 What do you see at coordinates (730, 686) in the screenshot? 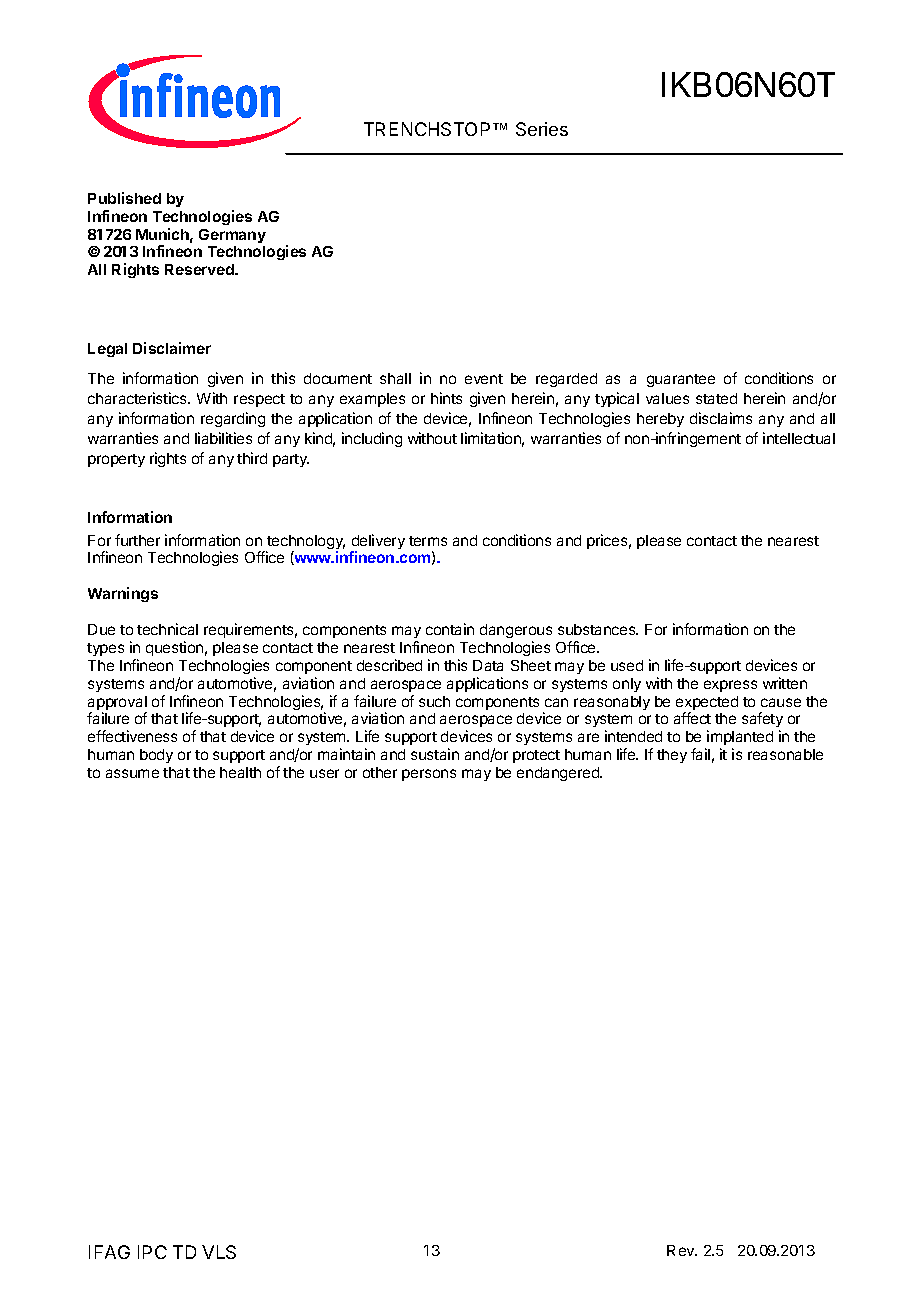
I see `express` at bounding box center [730, 686].
